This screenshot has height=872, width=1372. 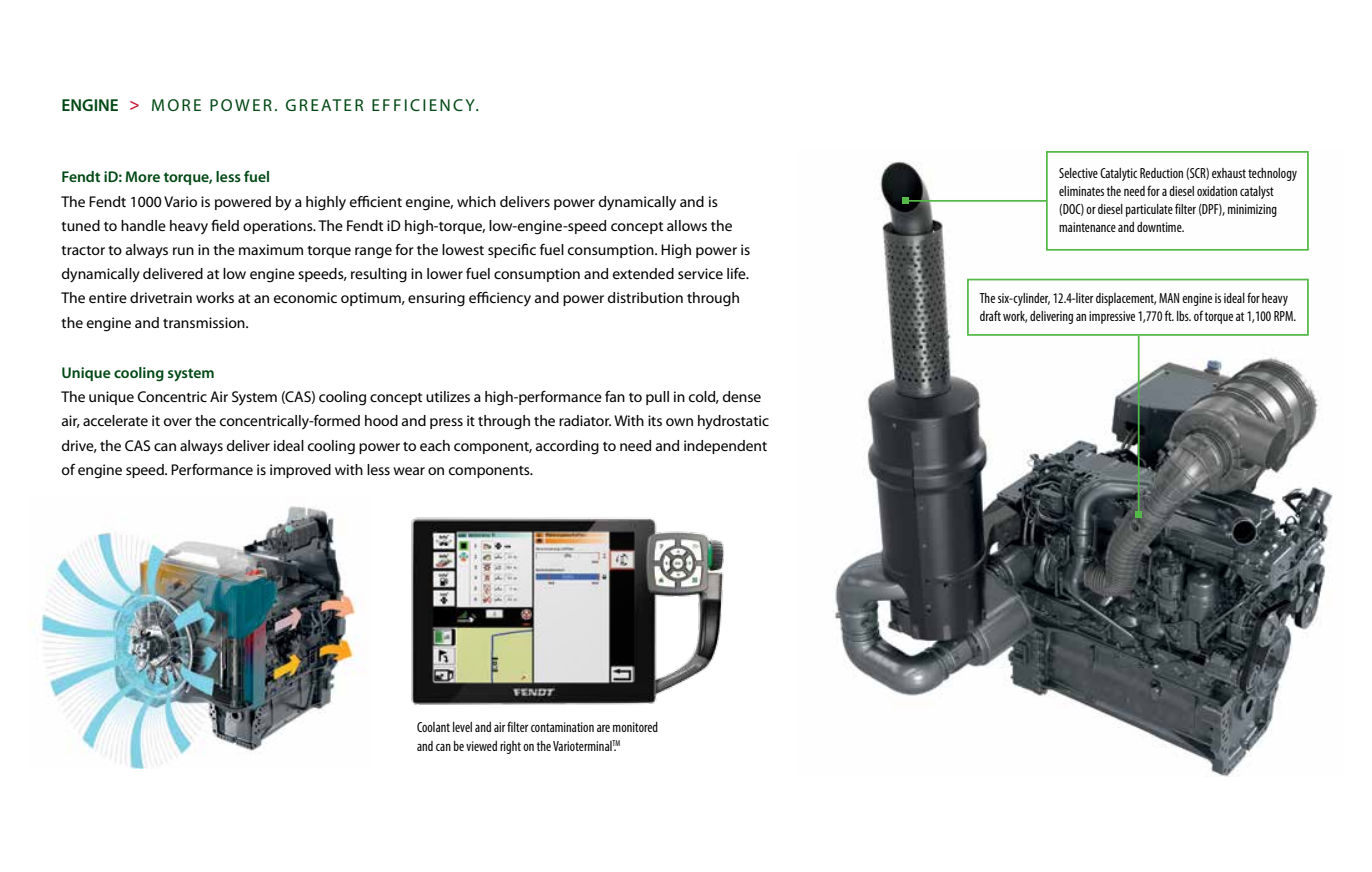 I want to click on improved, so click(x=300, y=471).
